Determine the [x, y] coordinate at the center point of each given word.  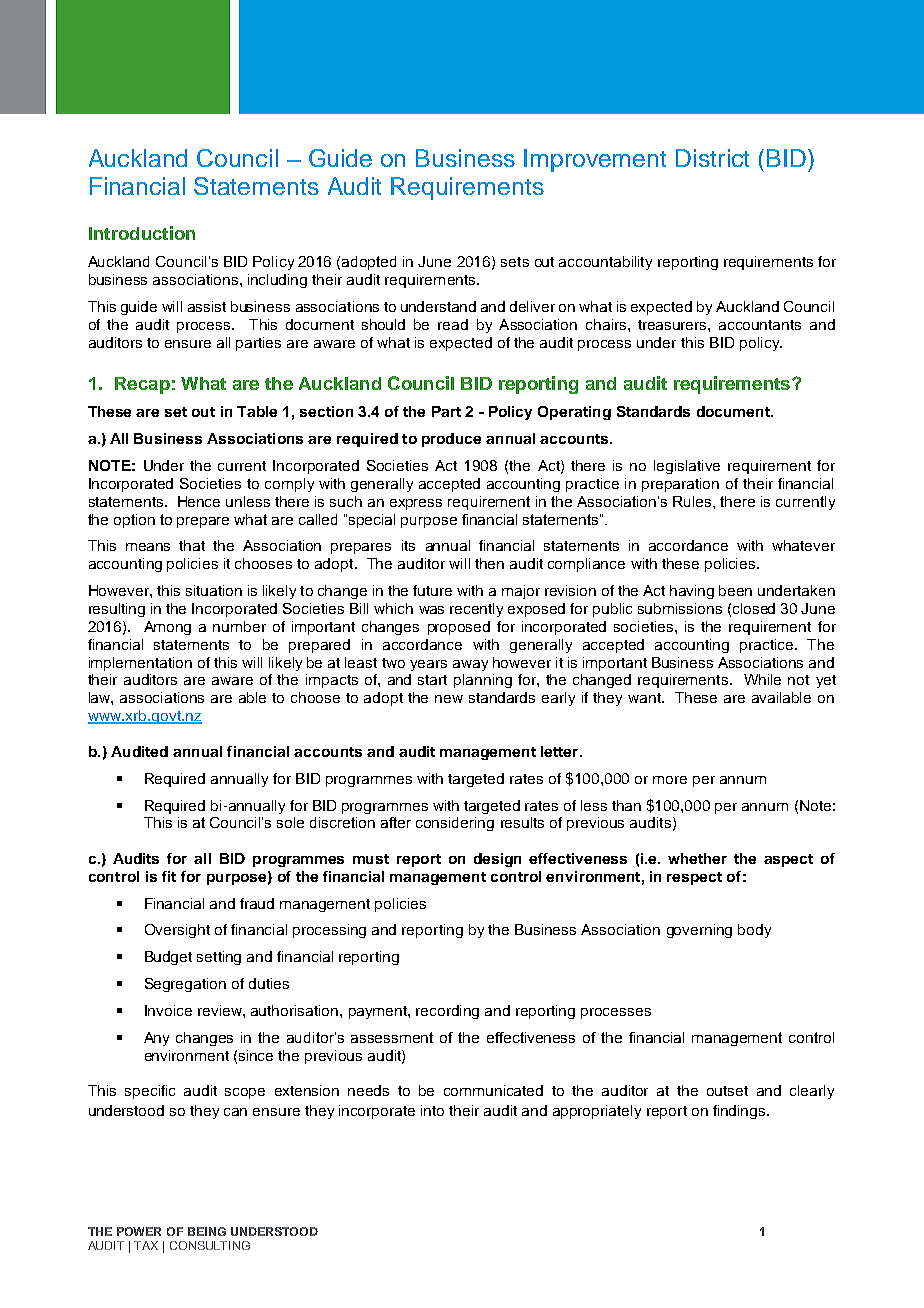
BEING [207, 1231]
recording [447, 1012]
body [754, 931]
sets [515, 262]
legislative [687, 467]
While [762, 679]
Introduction [142, 233]
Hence [199, 501]
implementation [140, 664]
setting [219, 958]
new [449, 699]
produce [451, 440]
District [712, 158]
